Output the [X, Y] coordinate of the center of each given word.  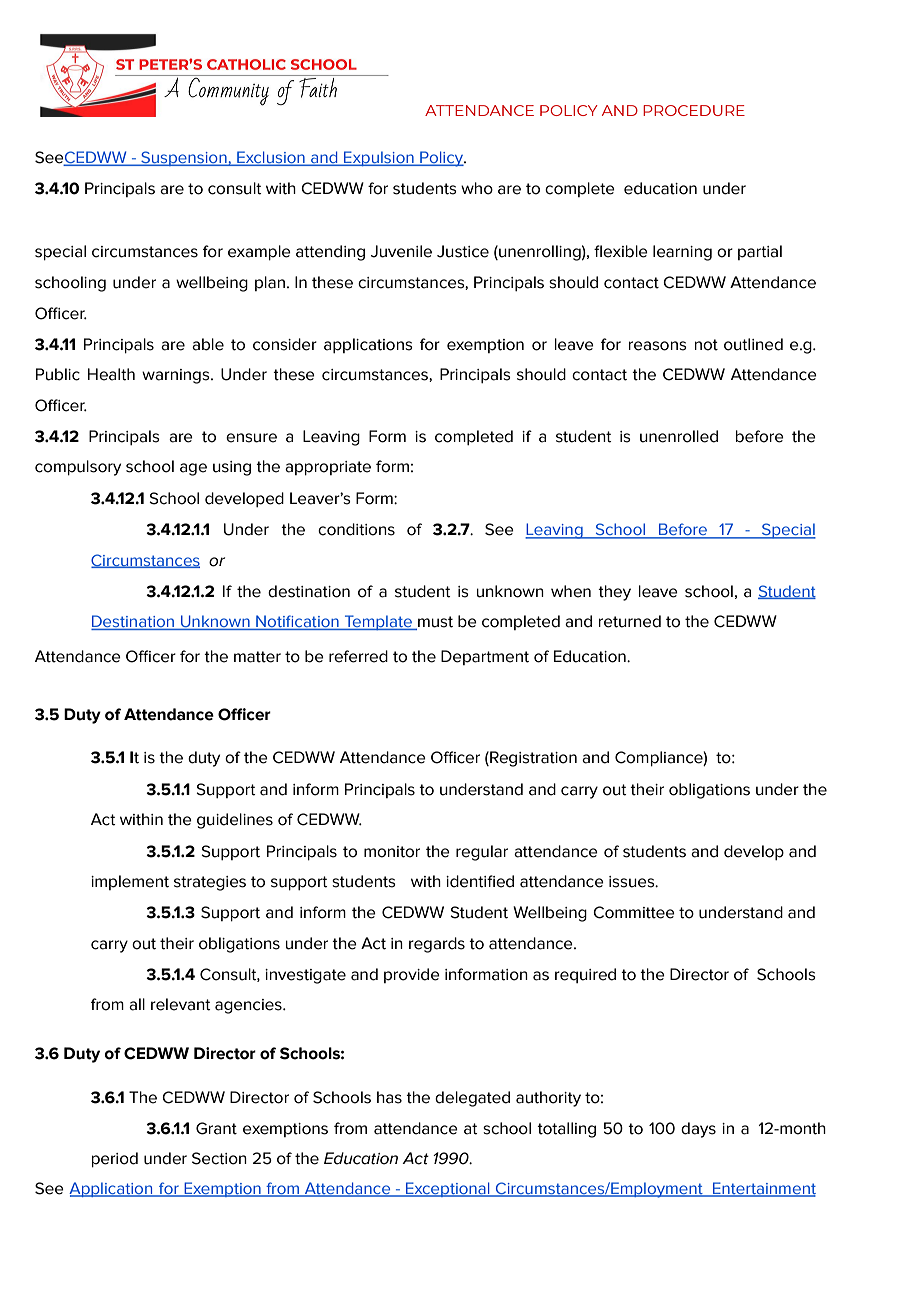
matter [257, 657]
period [115, 1160]
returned [630, 621]
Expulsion [379, 158]
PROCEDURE [694, 110]
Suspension [184, 158]
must [434, 623]
